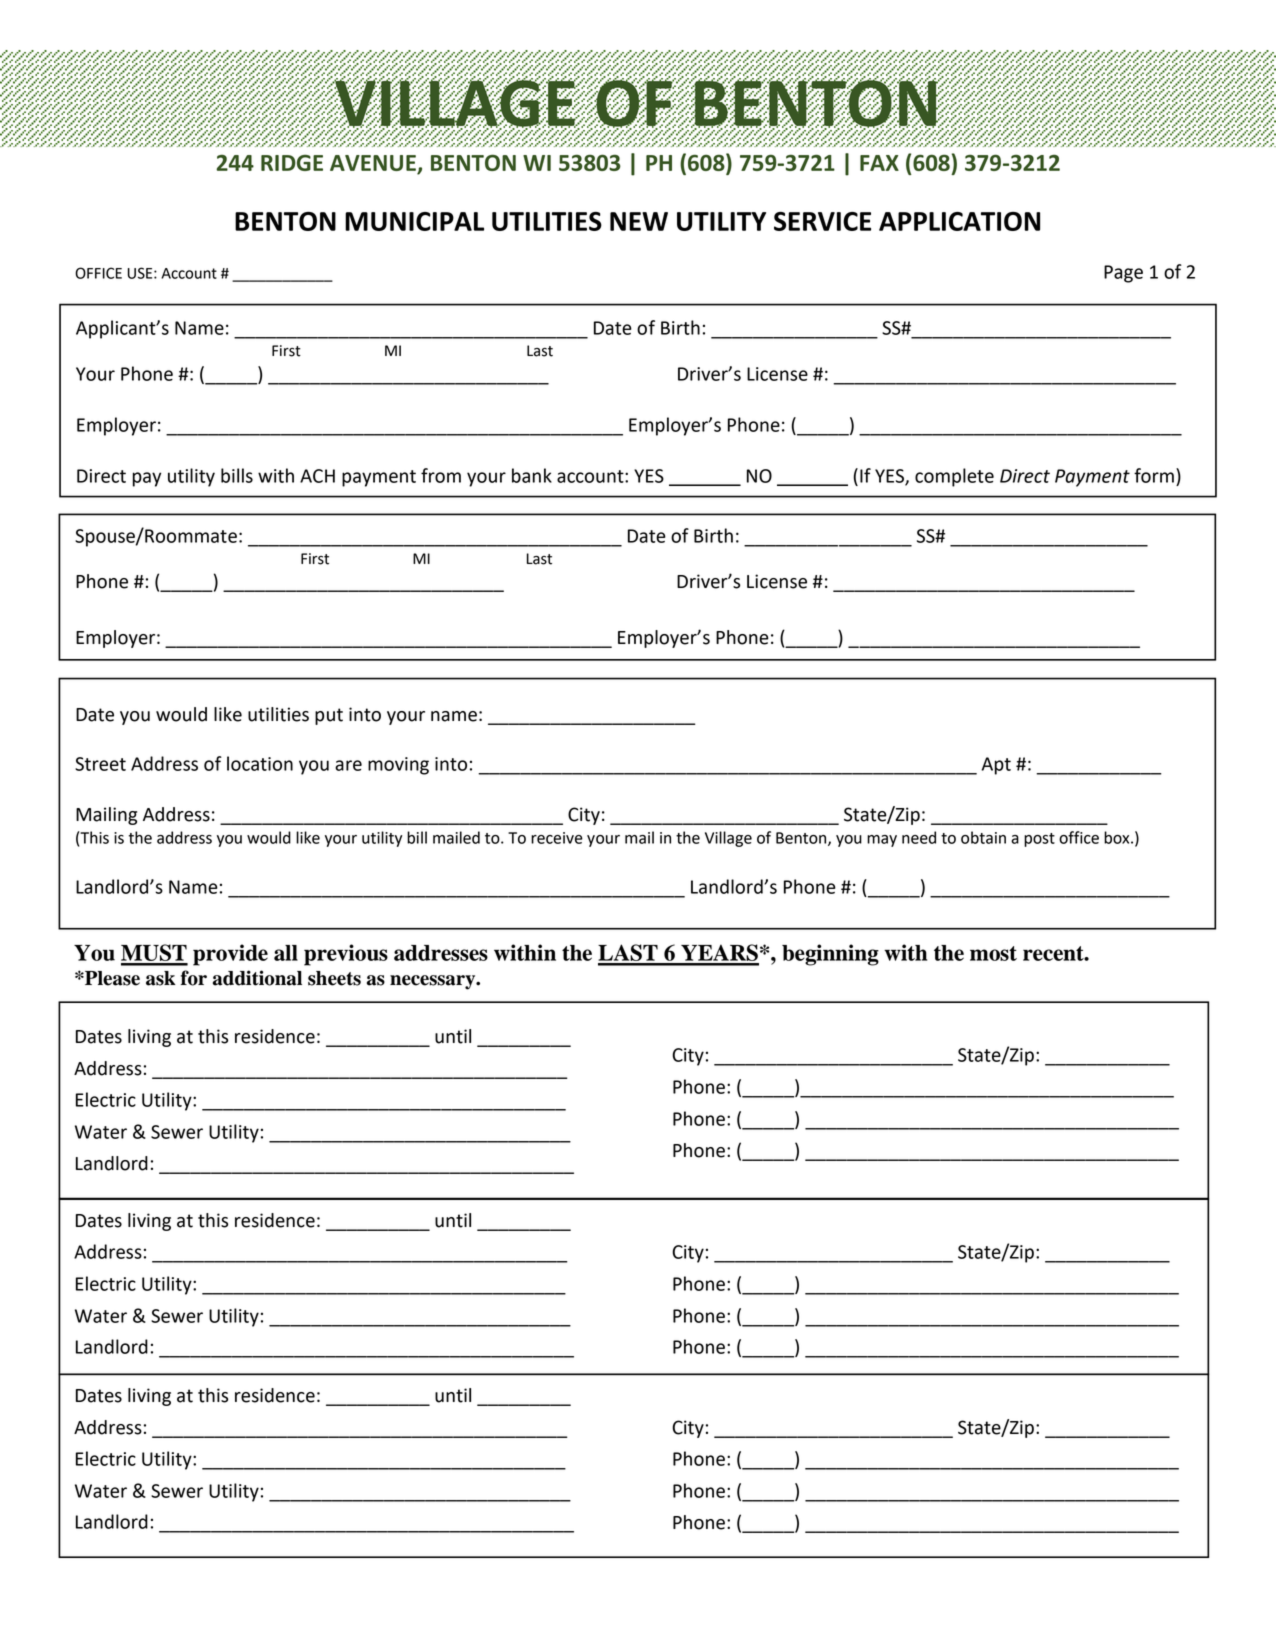 The height and width of the screenshot is (1651, 1276). Describe the element at coordinates (329, 716) in the screenshot. I see `put` at that location.
